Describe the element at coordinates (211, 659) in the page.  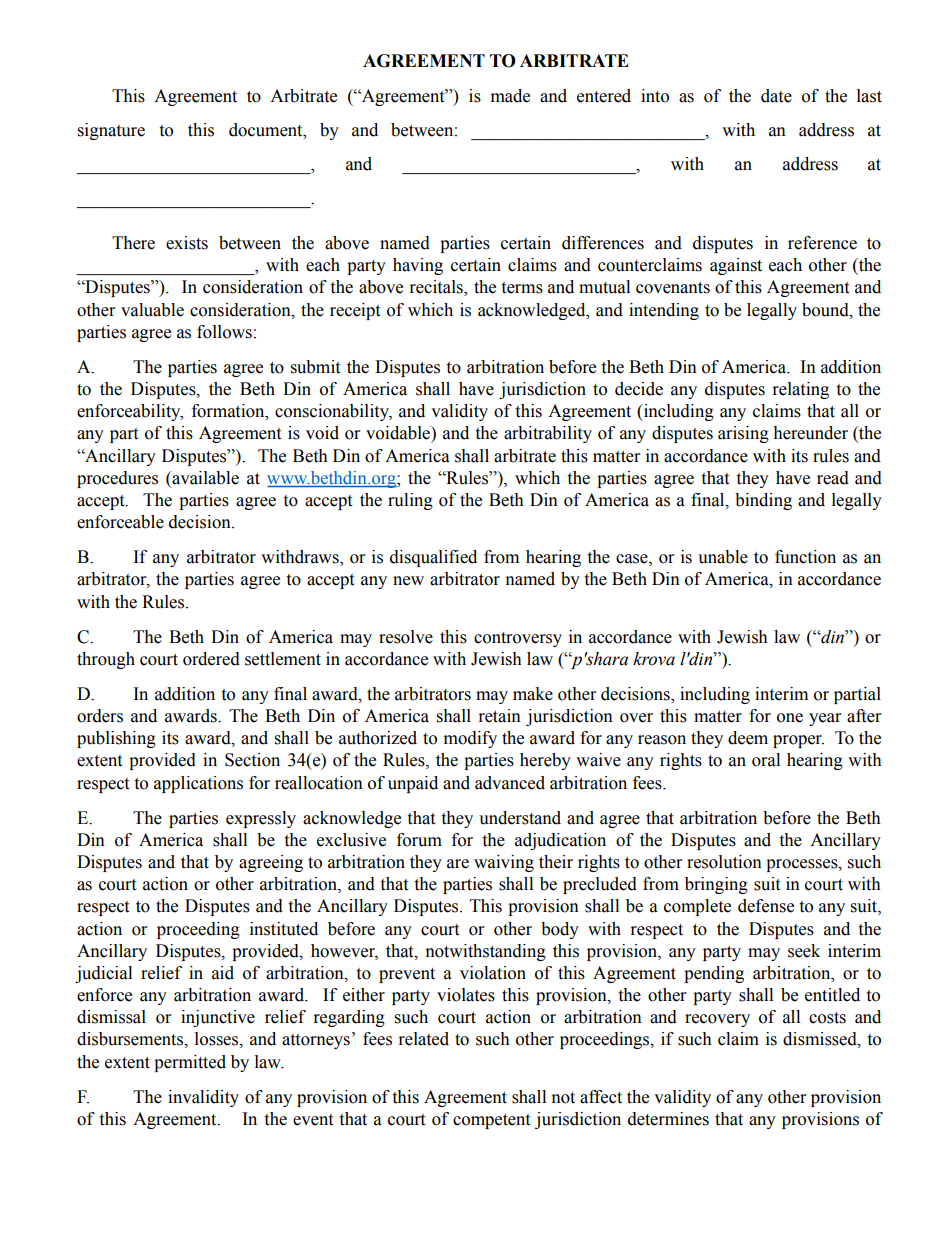
I see `ordered` at that location.
